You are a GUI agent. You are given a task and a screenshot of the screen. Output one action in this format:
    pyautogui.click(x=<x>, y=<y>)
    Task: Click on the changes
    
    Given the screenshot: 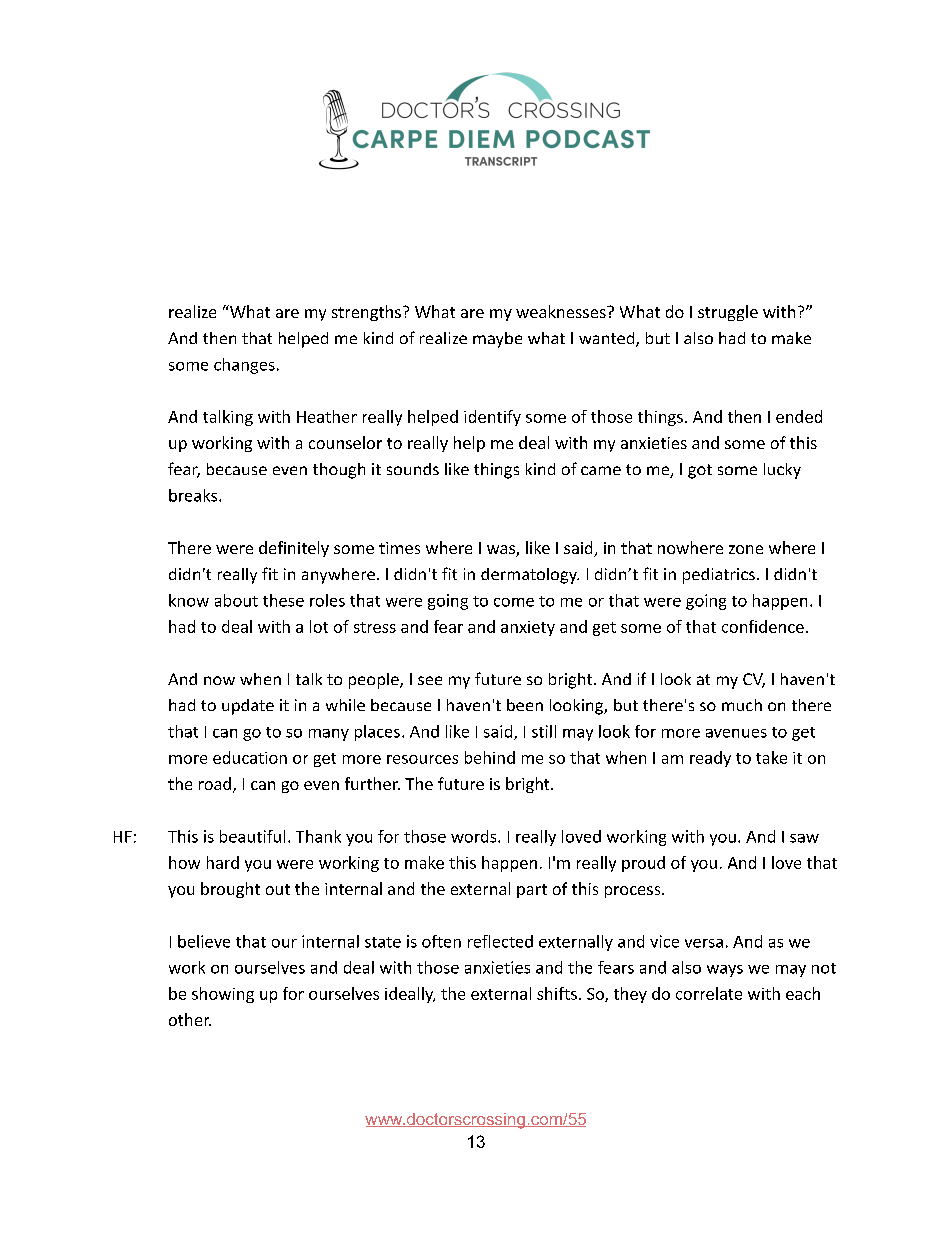 What is the action you would take?
    pyautogui.click(x=244, y=366)
